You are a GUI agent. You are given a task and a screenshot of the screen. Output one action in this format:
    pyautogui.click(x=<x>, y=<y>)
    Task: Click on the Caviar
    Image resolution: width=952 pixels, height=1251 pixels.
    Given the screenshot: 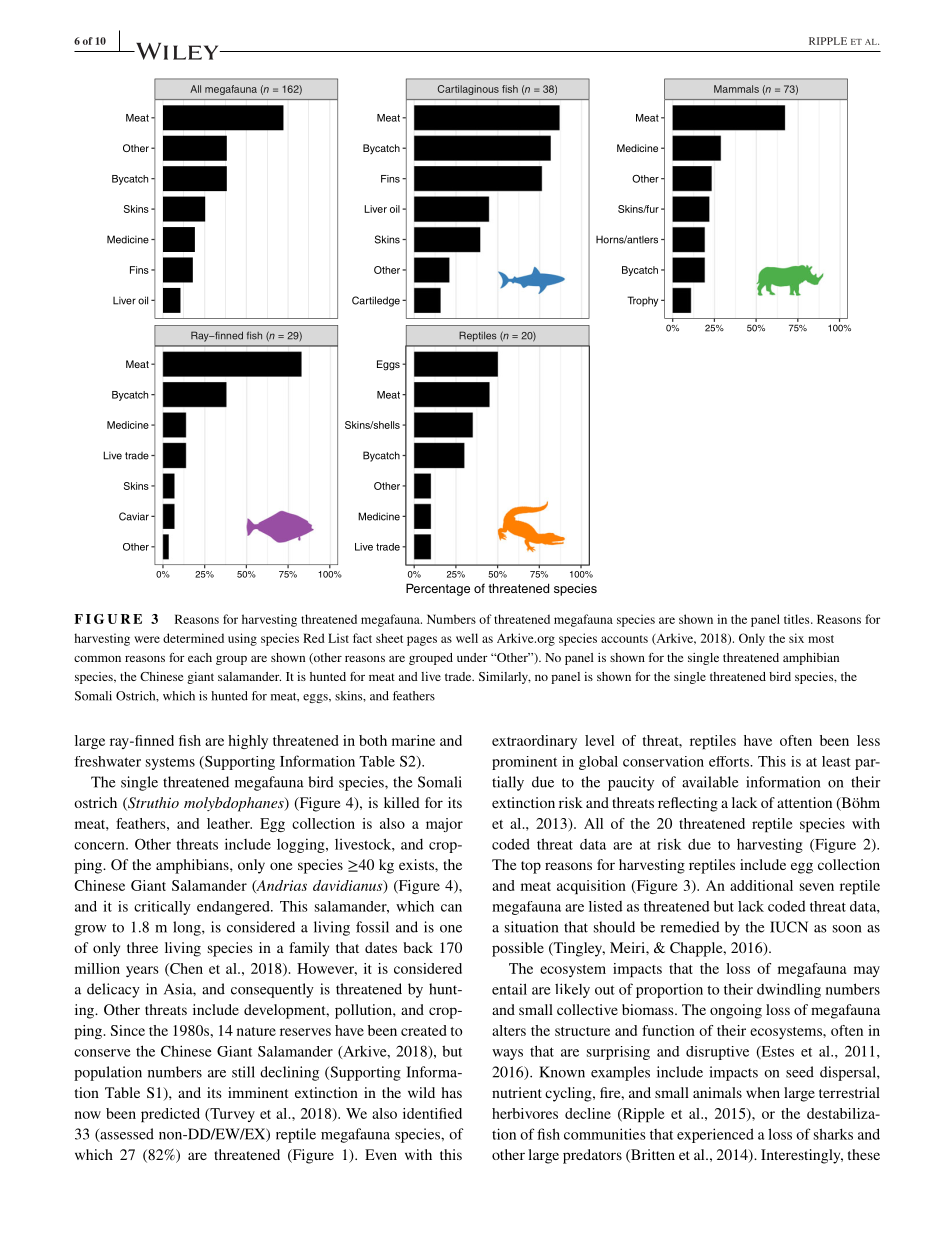 What is the action you would take?
    pyautogui.click(x=134, y=516)
